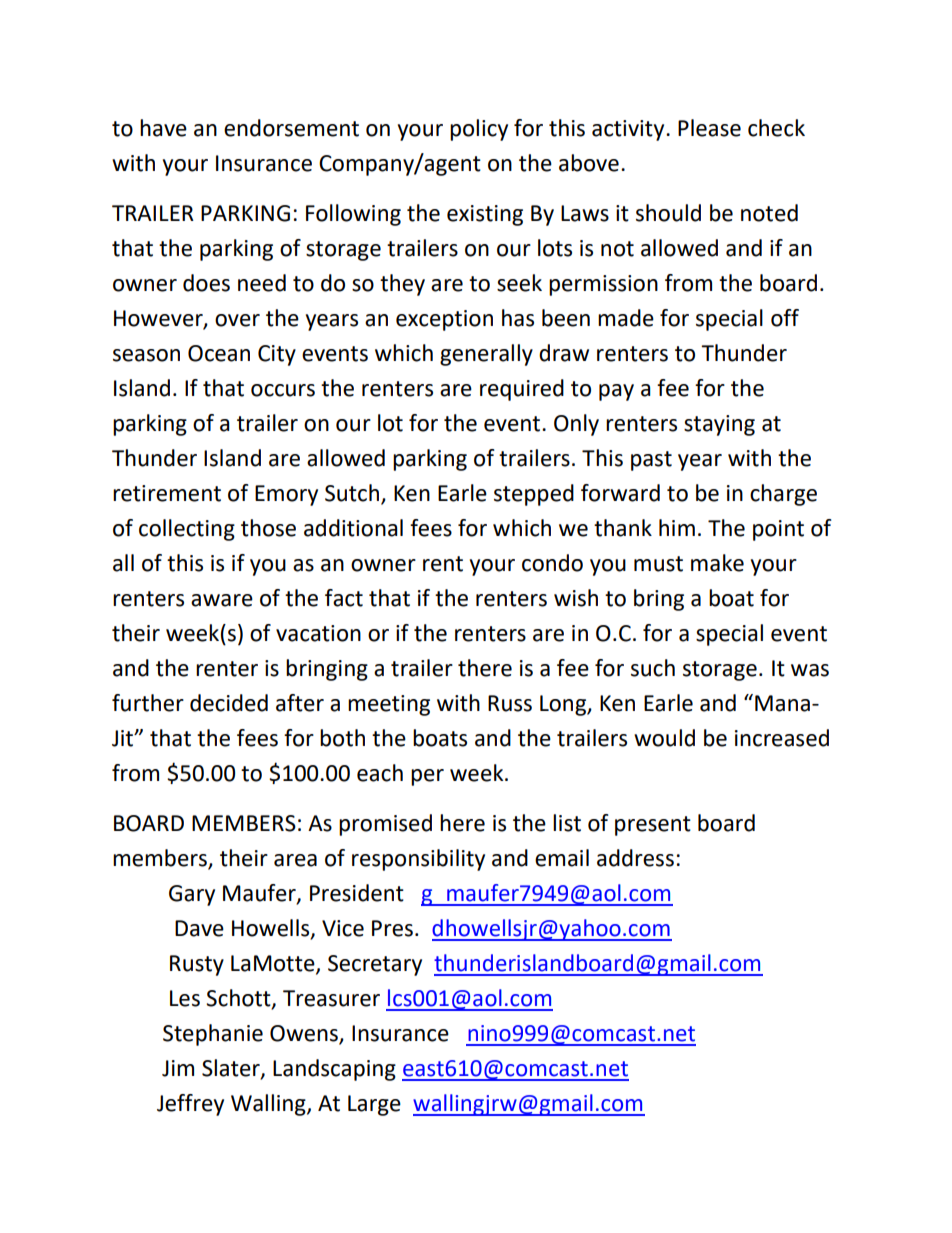  Describe the element at coordinates (717, 563) in the page. I see `make` at that location.
